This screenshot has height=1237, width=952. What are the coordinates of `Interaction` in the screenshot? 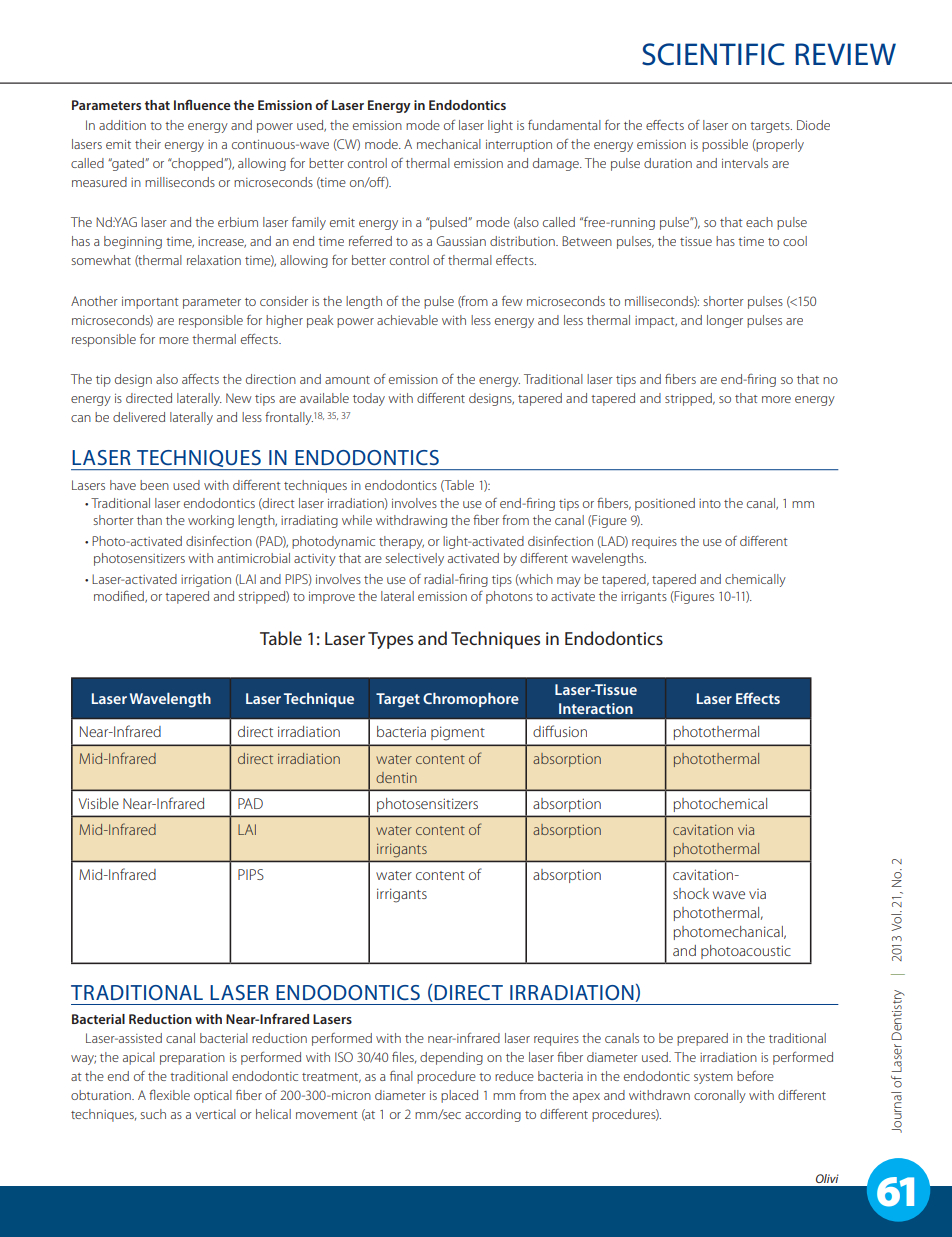 It's located at (596, 708).
